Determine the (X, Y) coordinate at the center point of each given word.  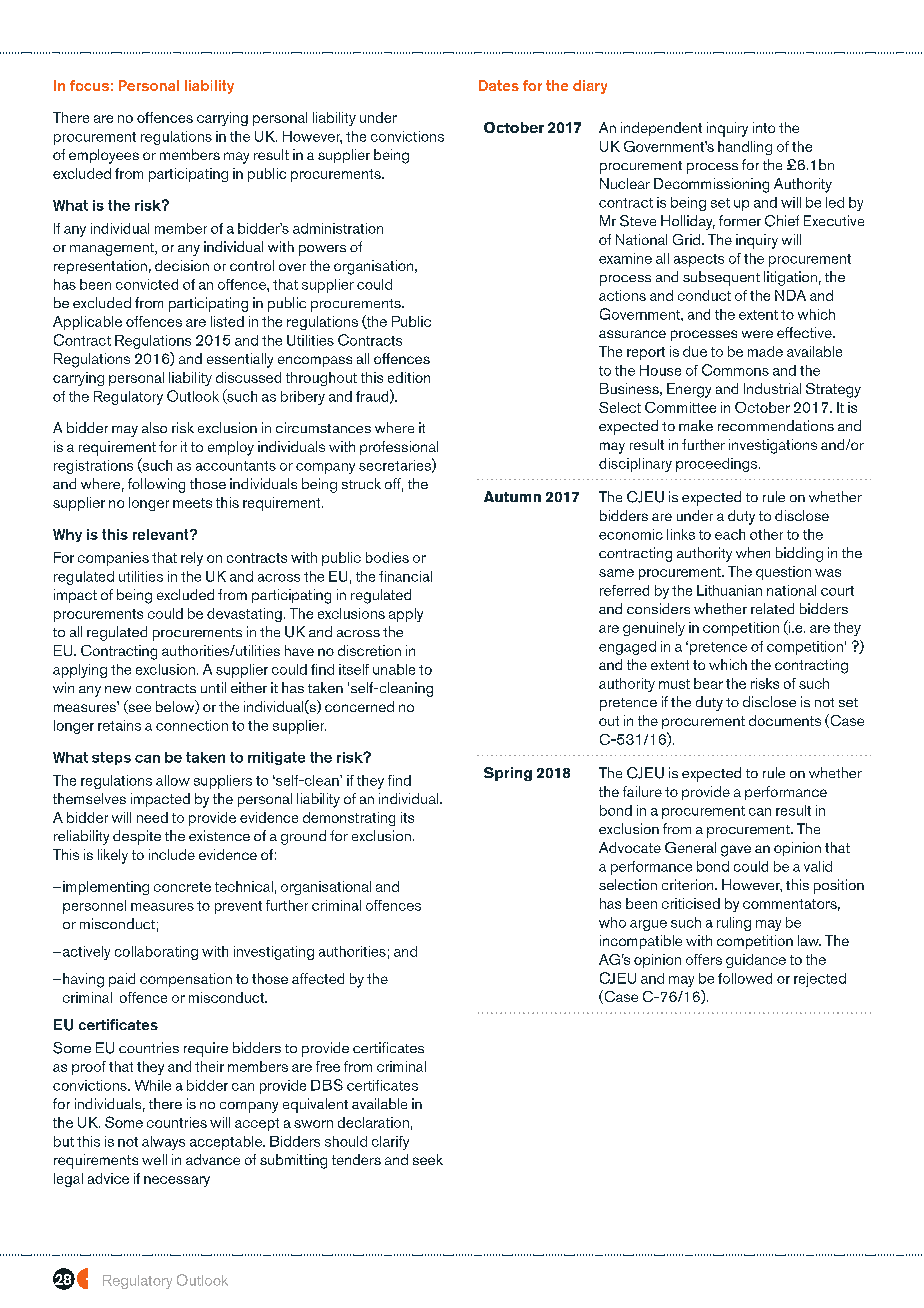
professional (399, 448)
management (113, 249)
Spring (508, 774)
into (764, 127)
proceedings (718, 465)
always (163, 1143)
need (152, 817)
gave (736, 851)
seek (428, 1159)
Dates (499, 85)
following (156, 485)
